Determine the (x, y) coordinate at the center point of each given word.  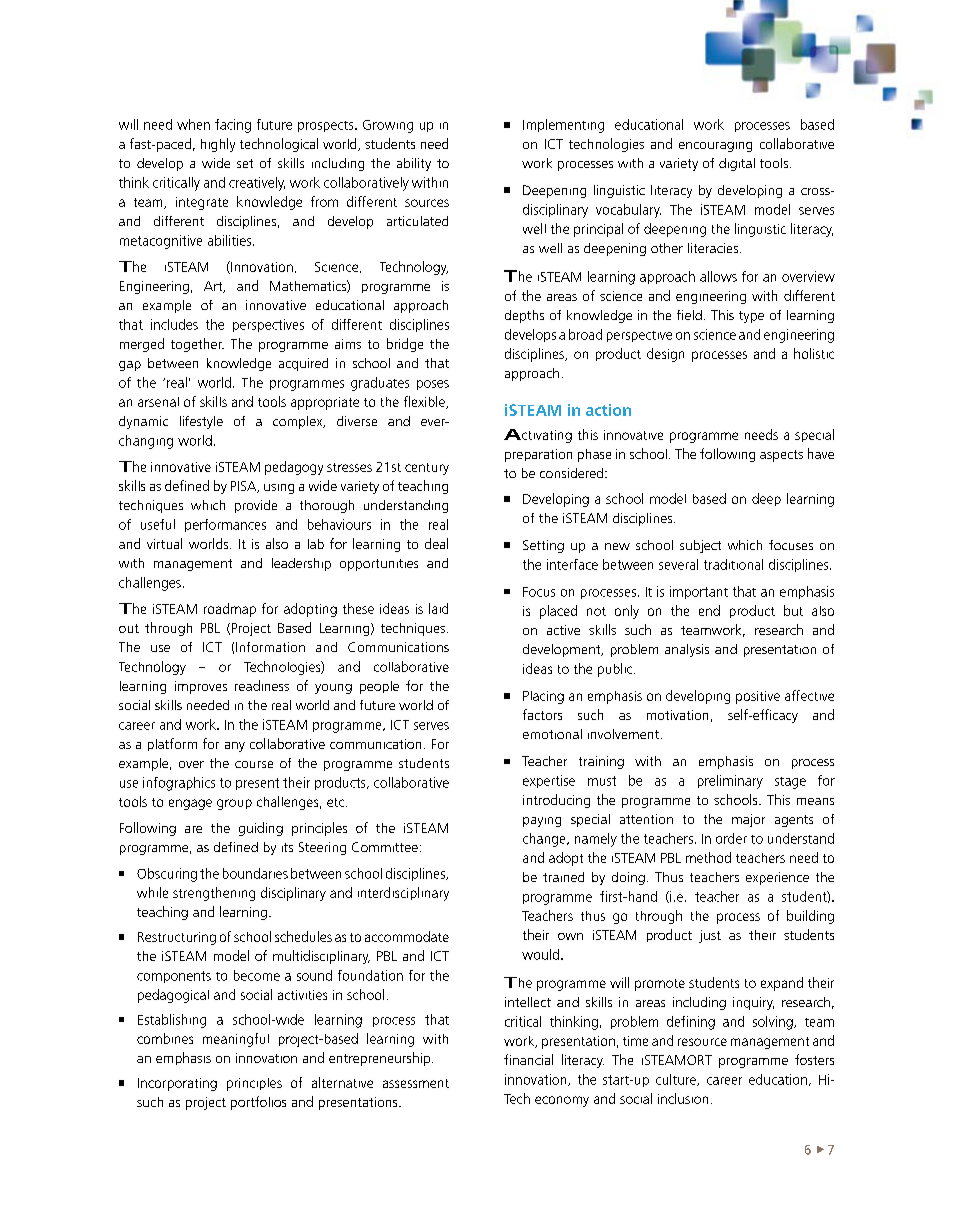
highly (218, 145)
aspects (781, 456)
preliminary (730, 782)
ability (414, 164)
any (235, 747)
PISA (245, 487)
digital (737, 164)
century (427, 469)
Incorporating (177, 1084)
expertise (549, 781)
